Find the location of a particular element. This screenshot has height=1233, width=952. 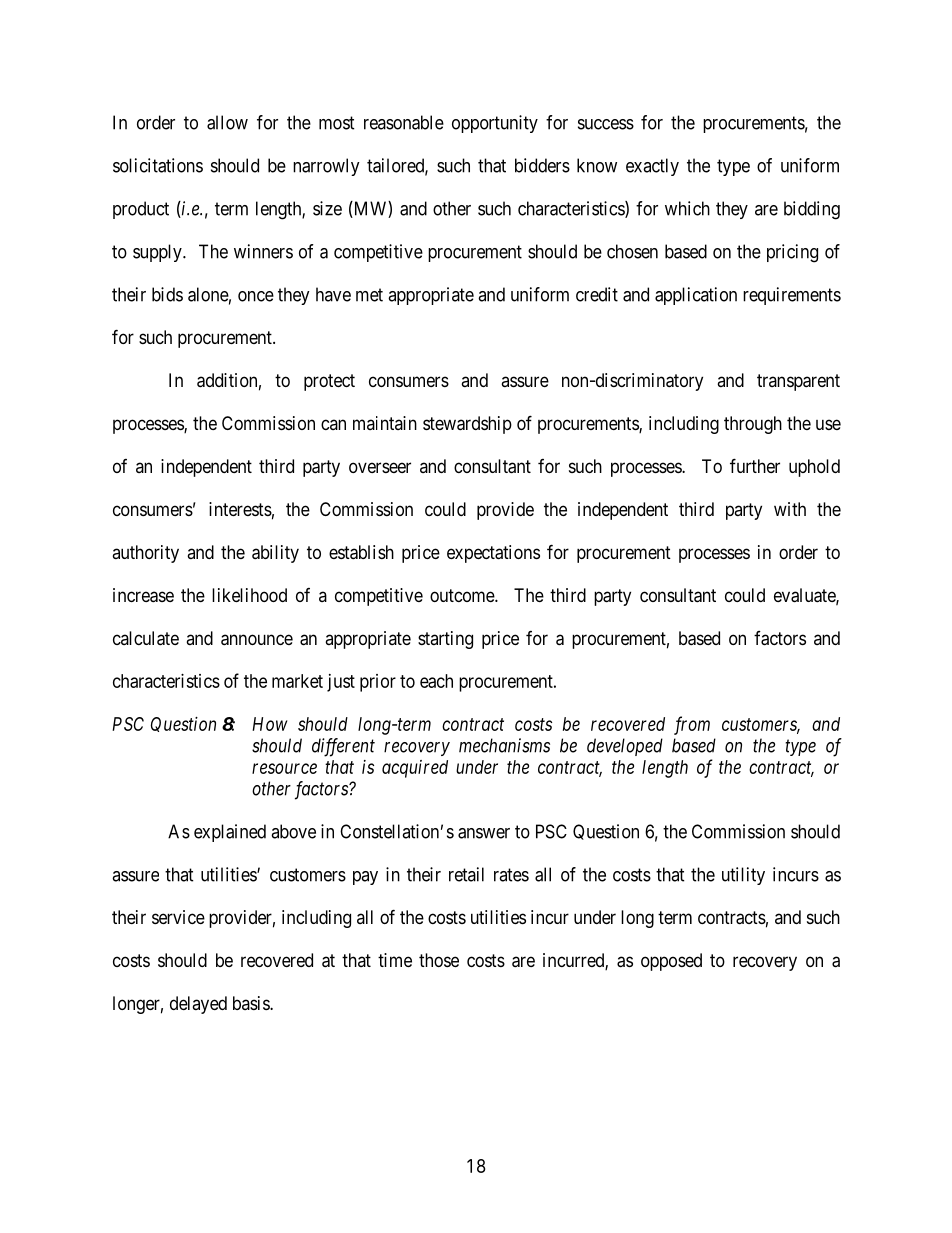

interests is located at coordinates (240, 509).
